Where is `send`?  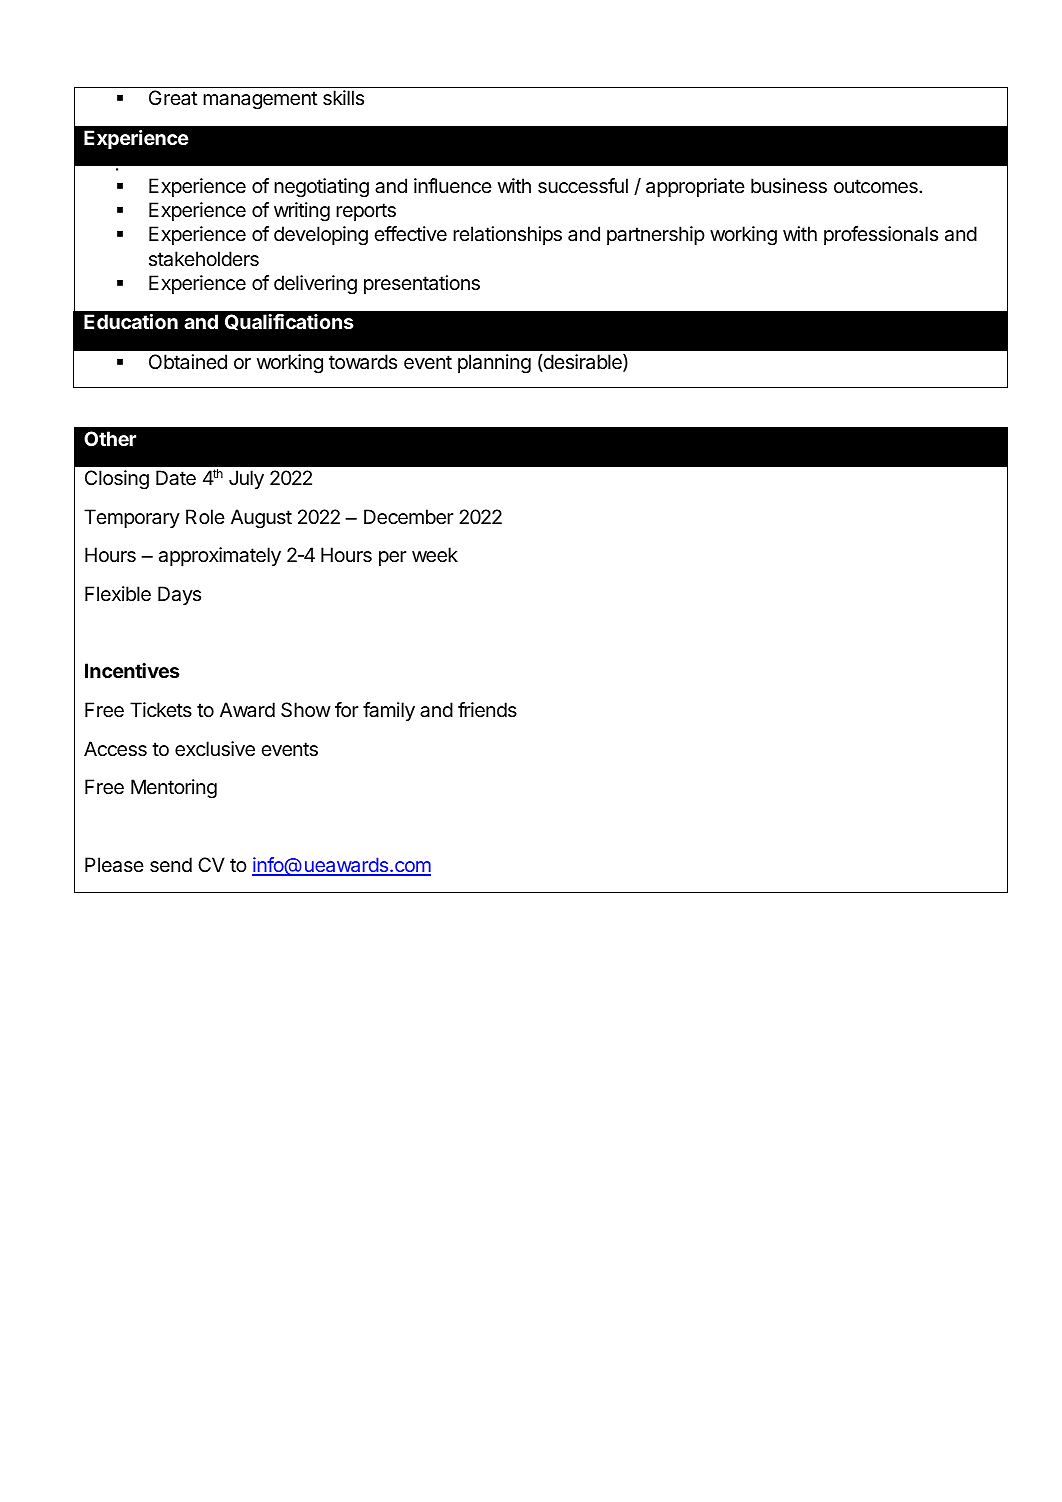
send is located at coordinates (171, 865).
